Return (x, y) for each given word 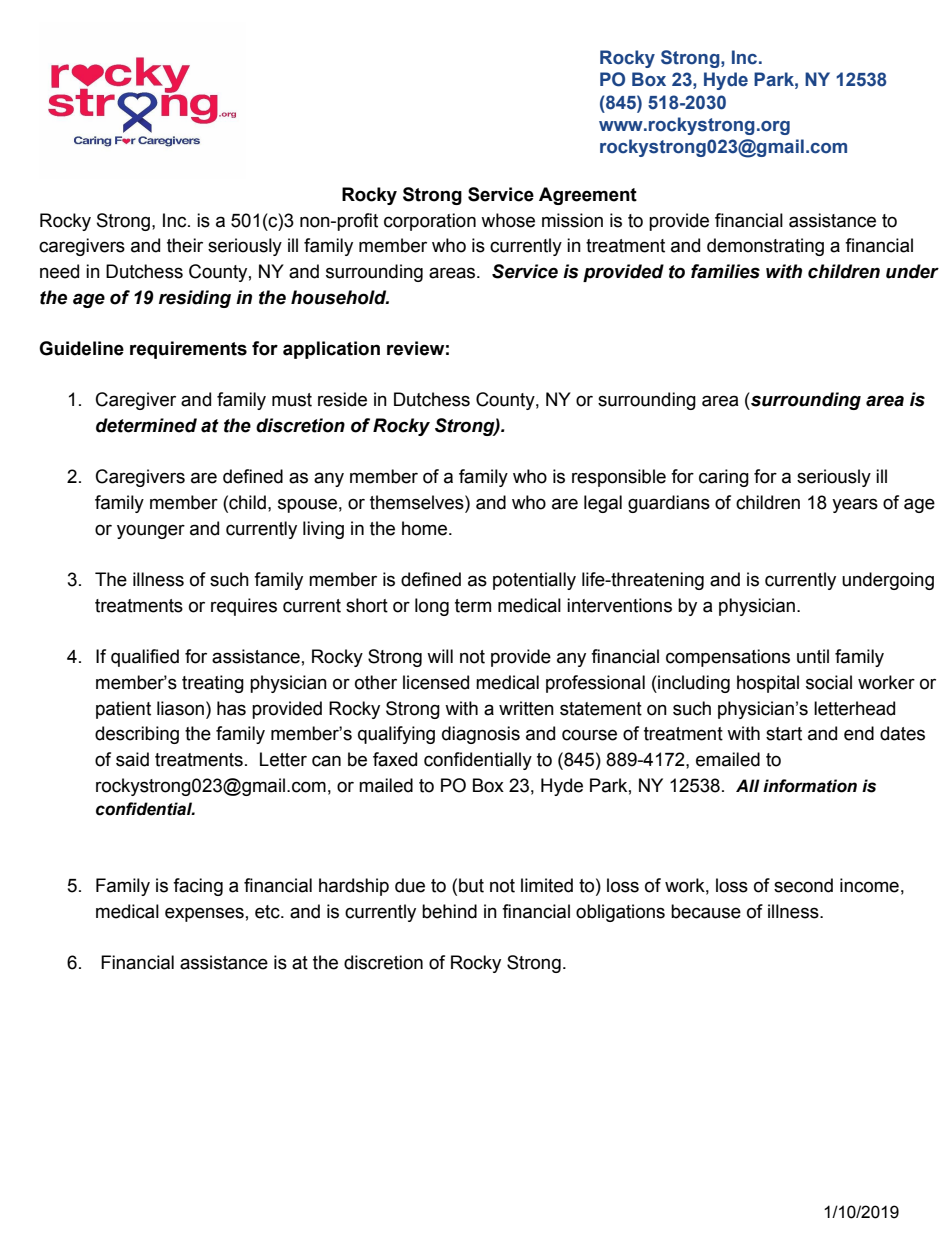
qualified (145, 658)
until (813, 656)
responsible (619, 478)
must (292, 400)
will (440, 656)
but (471, 885)
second (803, 885)
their (185, 245)
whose (508, 220)
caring (724, 478)
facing (198, 887)
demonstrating (765, 247)
